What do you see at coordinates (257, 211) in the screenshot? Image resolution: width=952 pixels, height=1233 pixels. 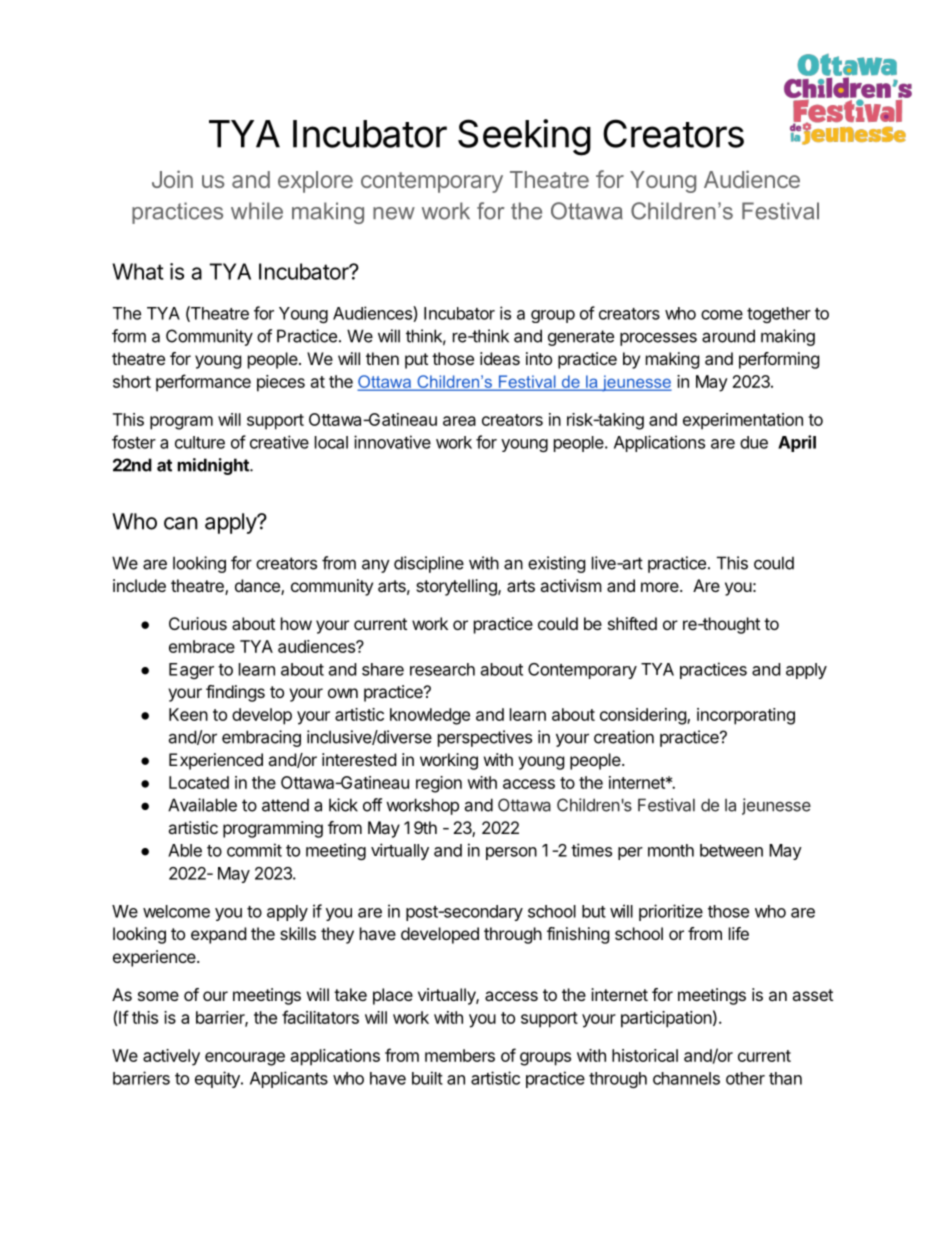 I see `while` at bounding box center [257, 211].
